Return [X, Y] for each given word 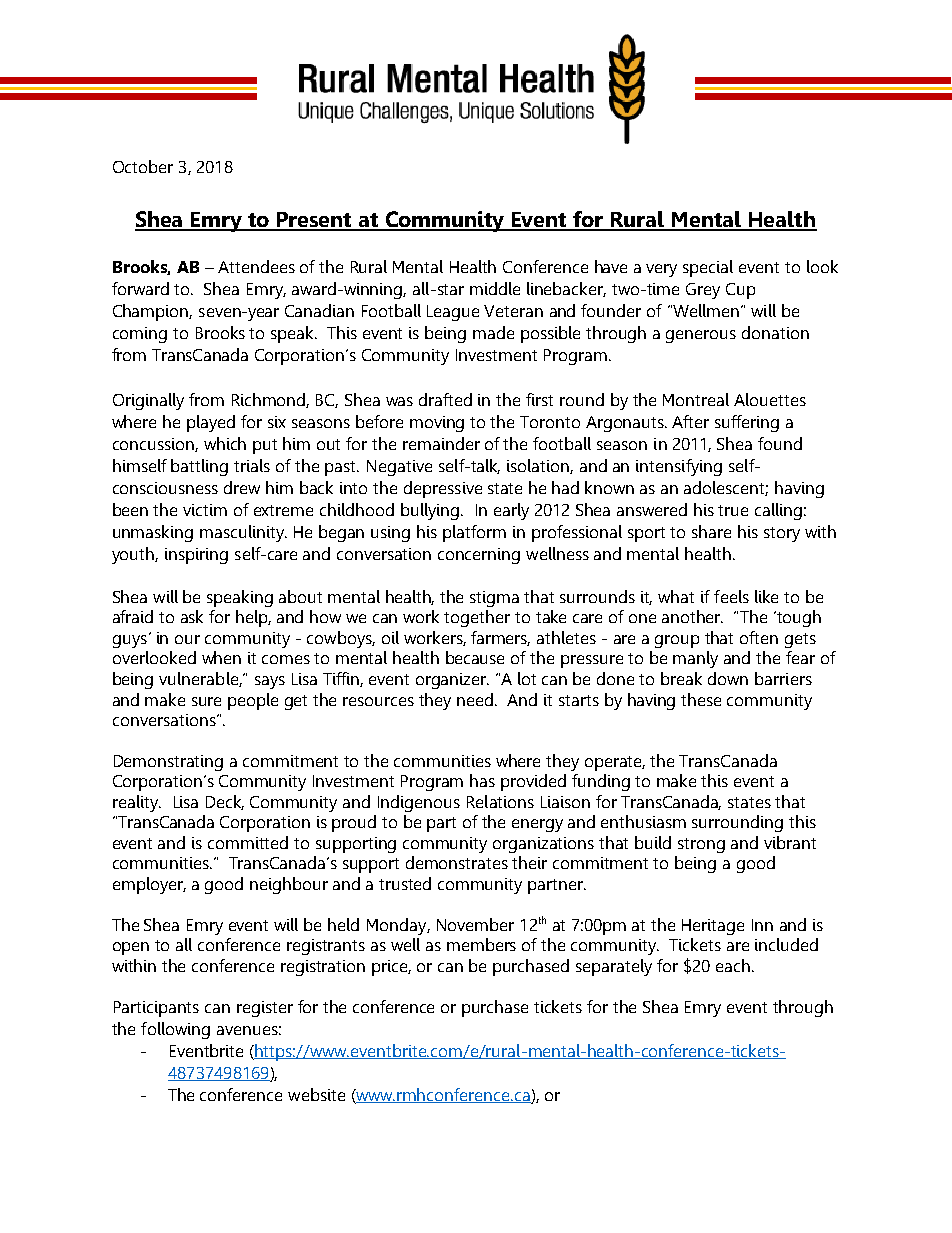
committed [248, 842]
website [316, 1094]
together [477, 618]
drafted [445, 399]
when [221, 657]
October [143, 166]
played [211, 423]
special [708, 268]
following [175, 1030]
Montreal [696, 399]
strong [701, 845]
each [733, 965]
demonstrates [457, 862]
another [692, 616]
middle [495, 288]
